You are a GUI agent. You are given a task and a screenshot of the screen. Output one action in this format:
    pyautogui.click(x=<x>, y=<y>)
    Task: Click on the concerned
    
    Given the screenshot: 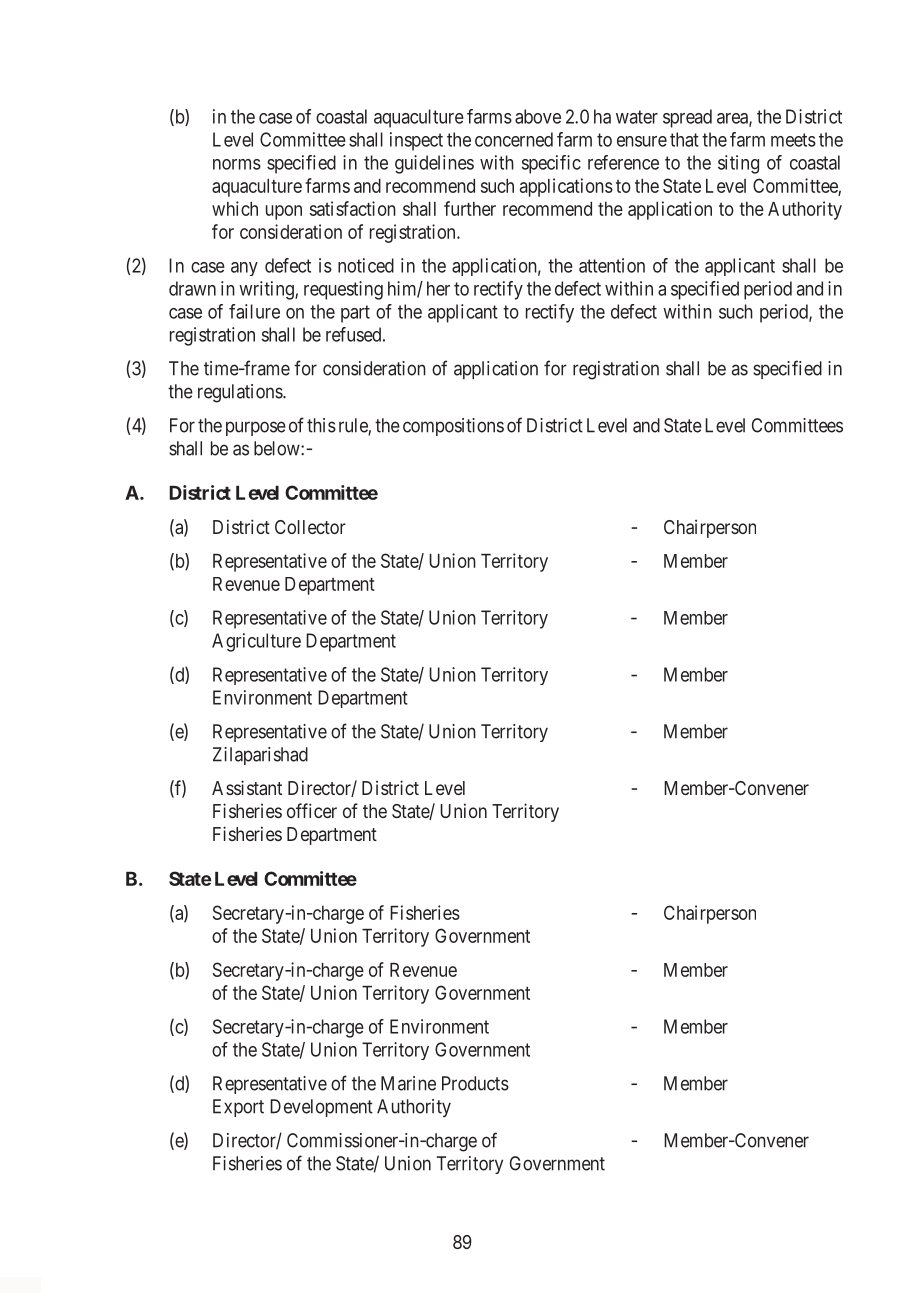 What is the action you would take?
    pyautogui.click(x=514, y=139)
